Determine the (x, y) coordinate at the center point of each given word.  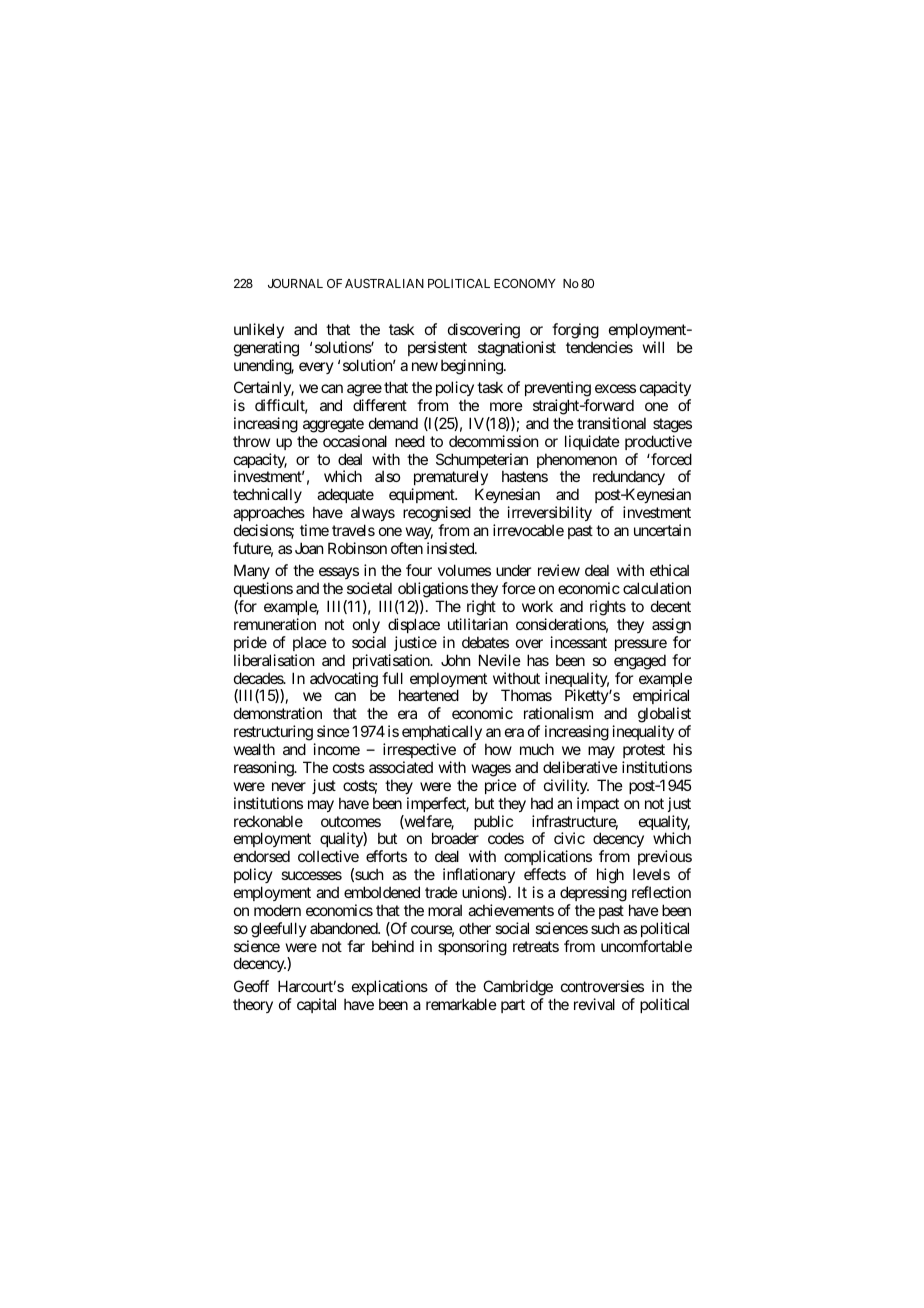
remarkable (461, 1004)
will (653, 347)
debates (485, 642)
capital (316, 1005)
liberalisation (274, 660)
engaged (640, 662)
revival (594, 1004)
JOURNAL (295, 283)
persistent (437, 348)
